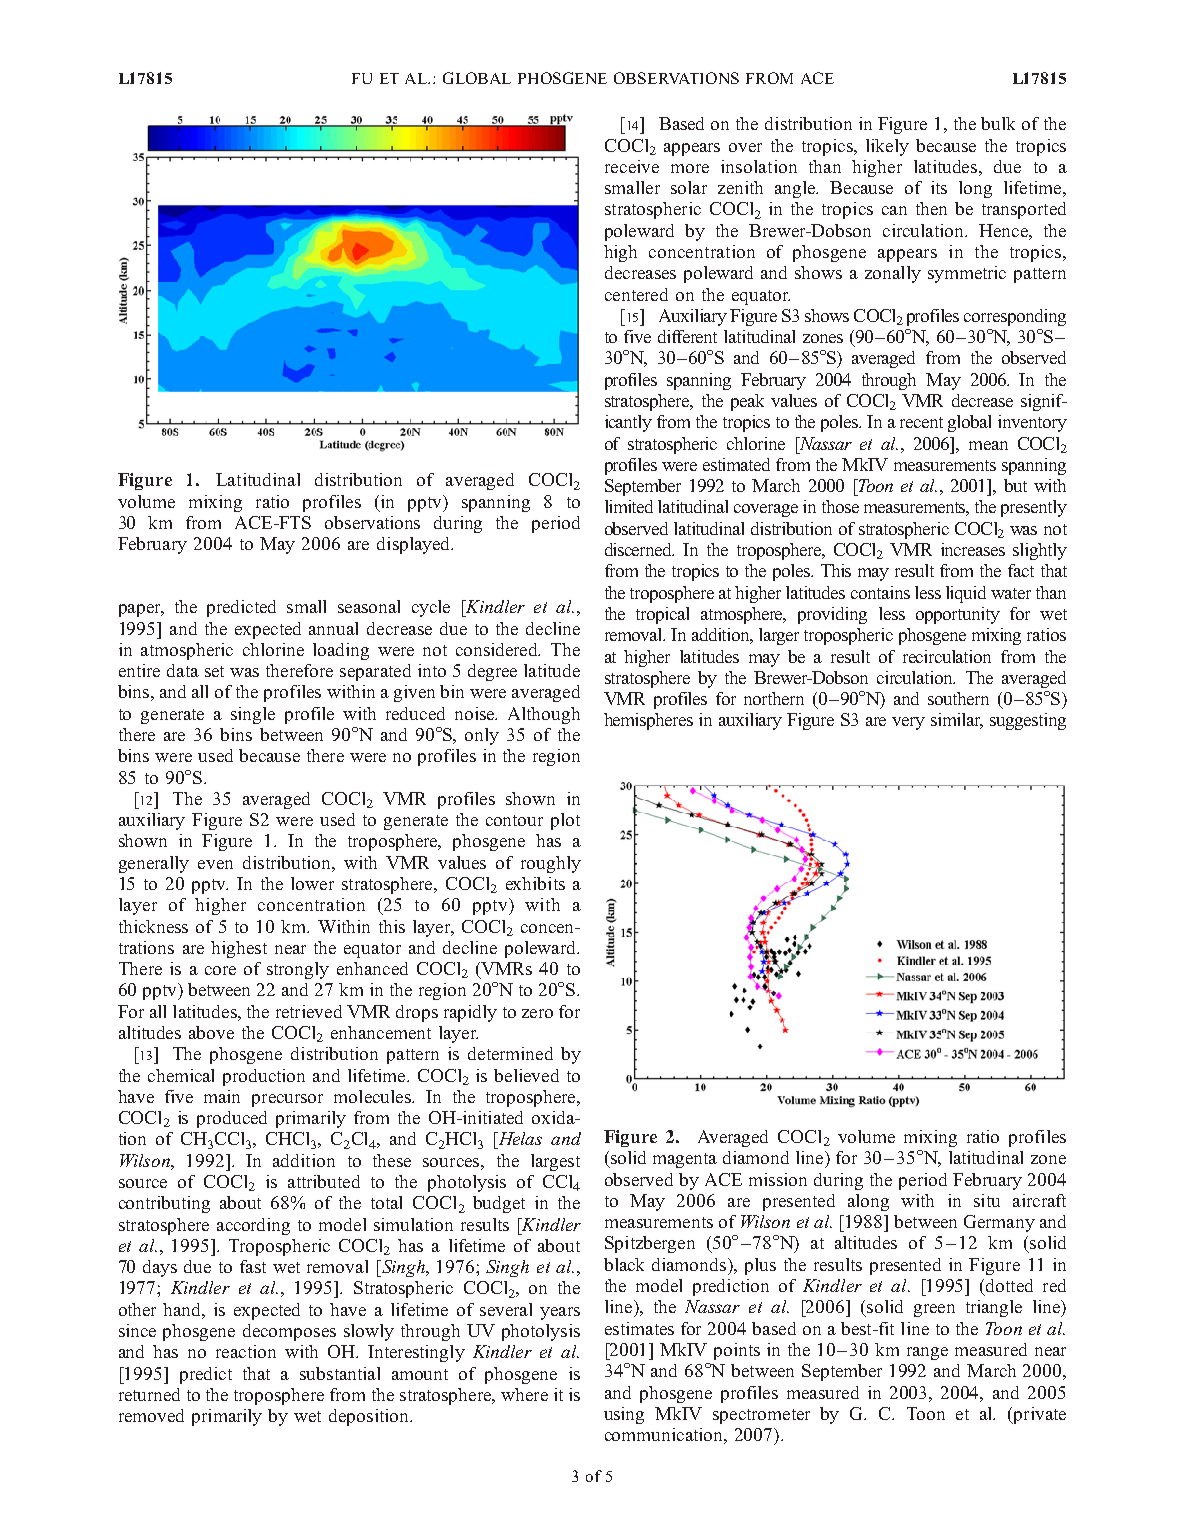 The image size is (1185, 1533). Describe the element at coordinates (214, 671) in the screenshot. I see `set` at that location.
